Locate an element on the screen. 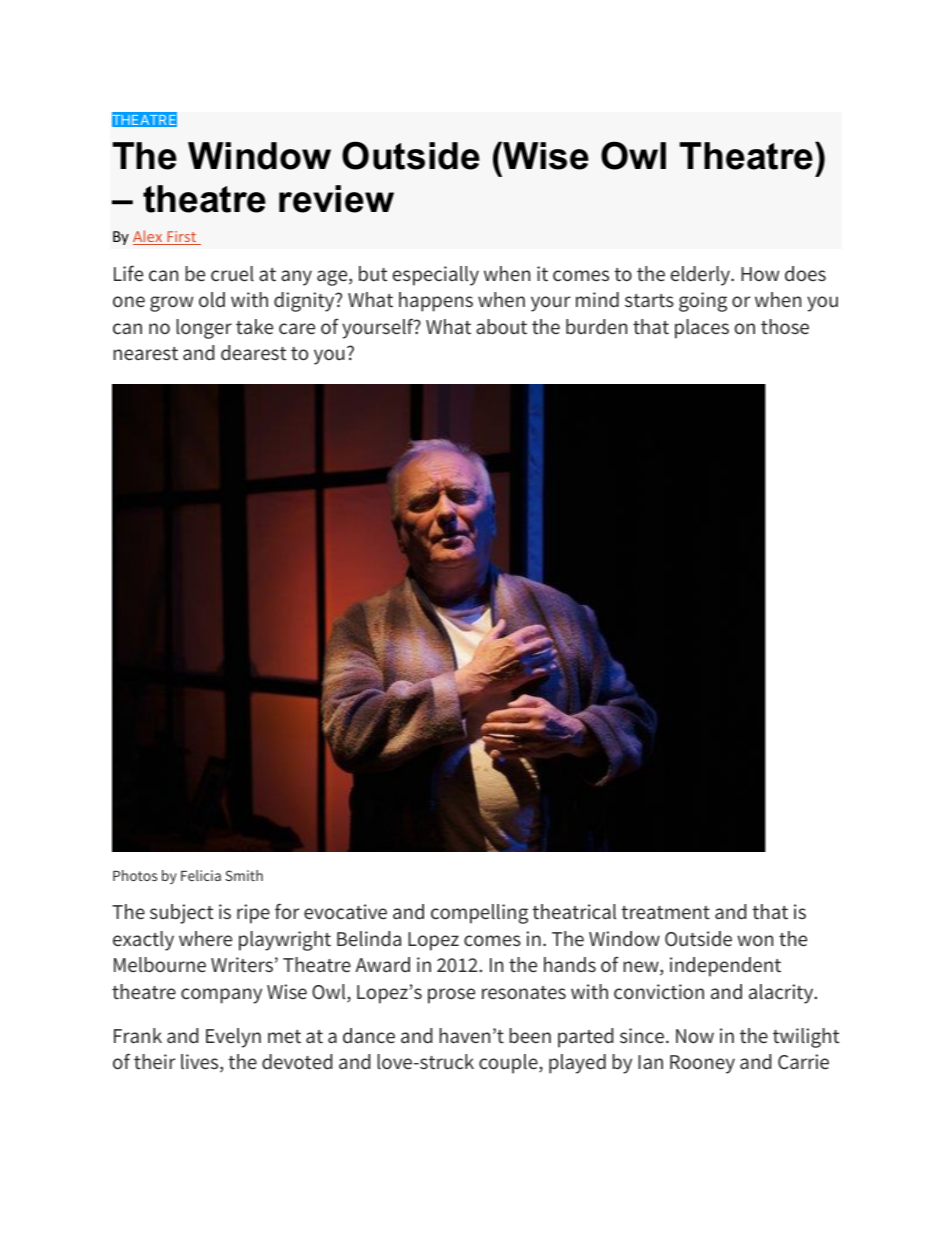 This screenshot has height=1233, width=952. couple is located at coordinates (509, 1064).
